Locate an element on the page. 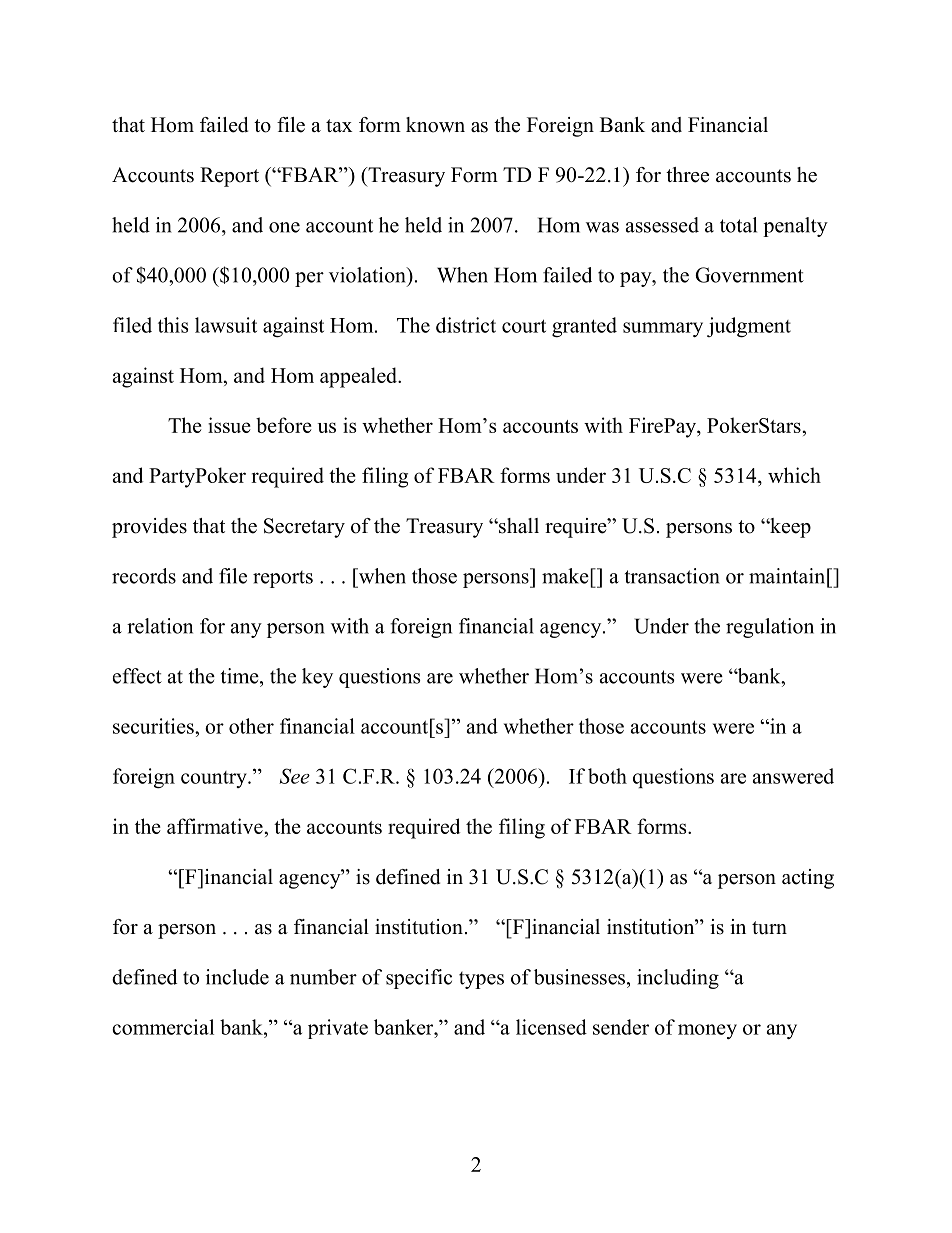  country is located at coordinates (215, 779).
